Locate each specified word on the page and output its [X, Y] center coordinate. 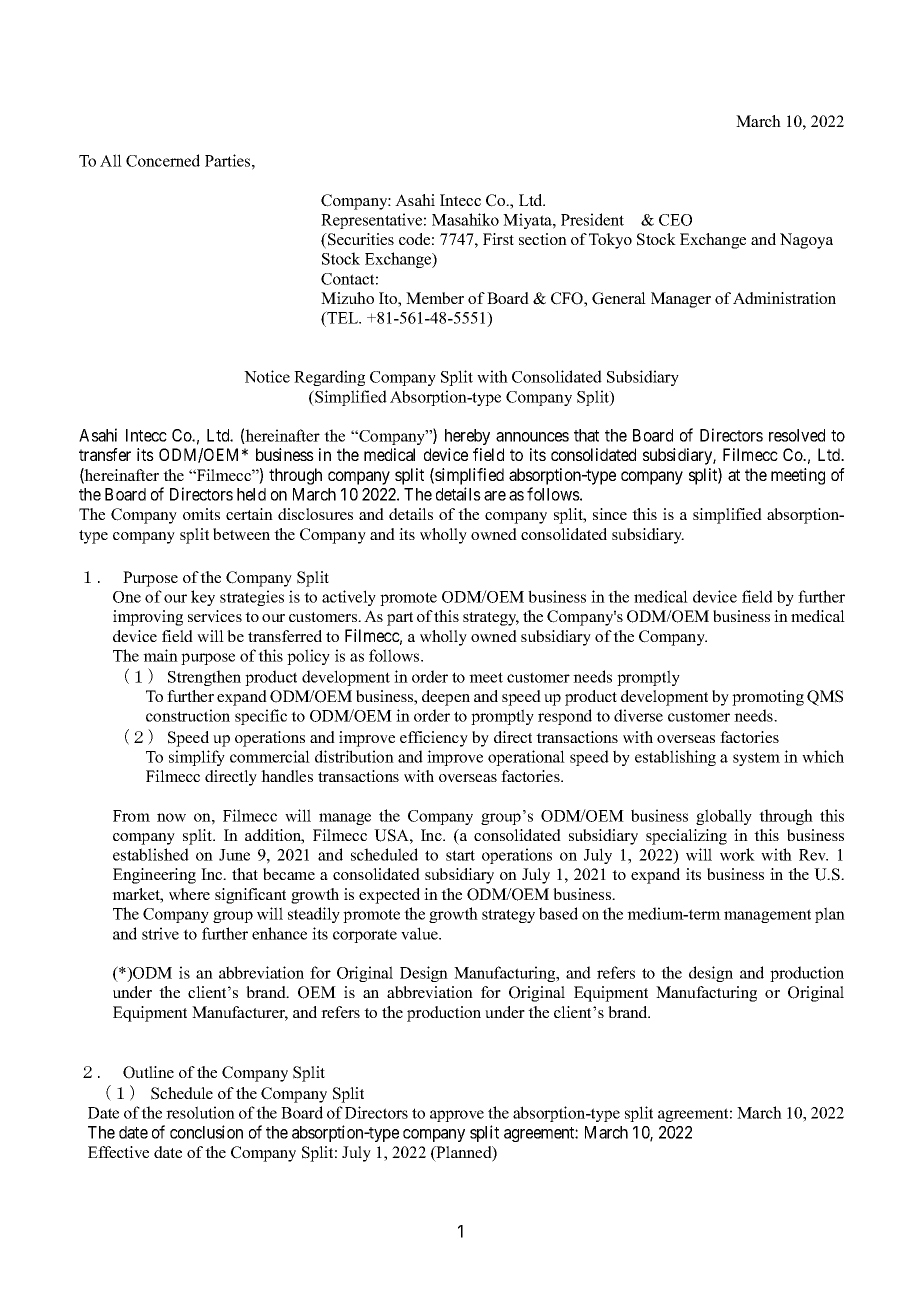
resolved [797, 435]
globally [724, 817]
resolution [200, 1112]
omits [201, 514]
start [460, 855]
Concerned [163, 160]
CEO [675, 220]
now [171, 817]
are [495, 496]
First [498, 239]
